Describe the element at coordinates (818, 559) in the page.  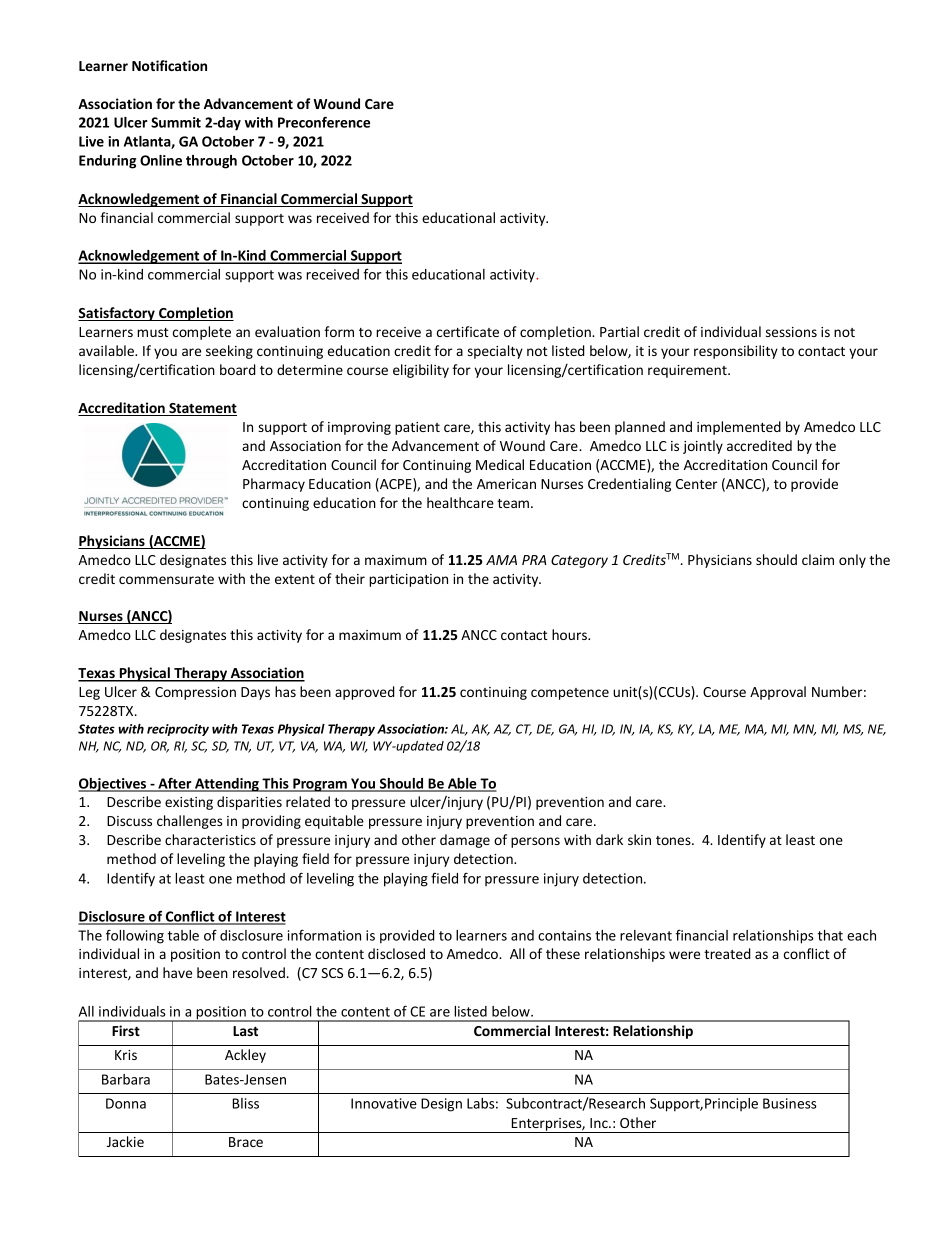
I see `claim` at that location.
